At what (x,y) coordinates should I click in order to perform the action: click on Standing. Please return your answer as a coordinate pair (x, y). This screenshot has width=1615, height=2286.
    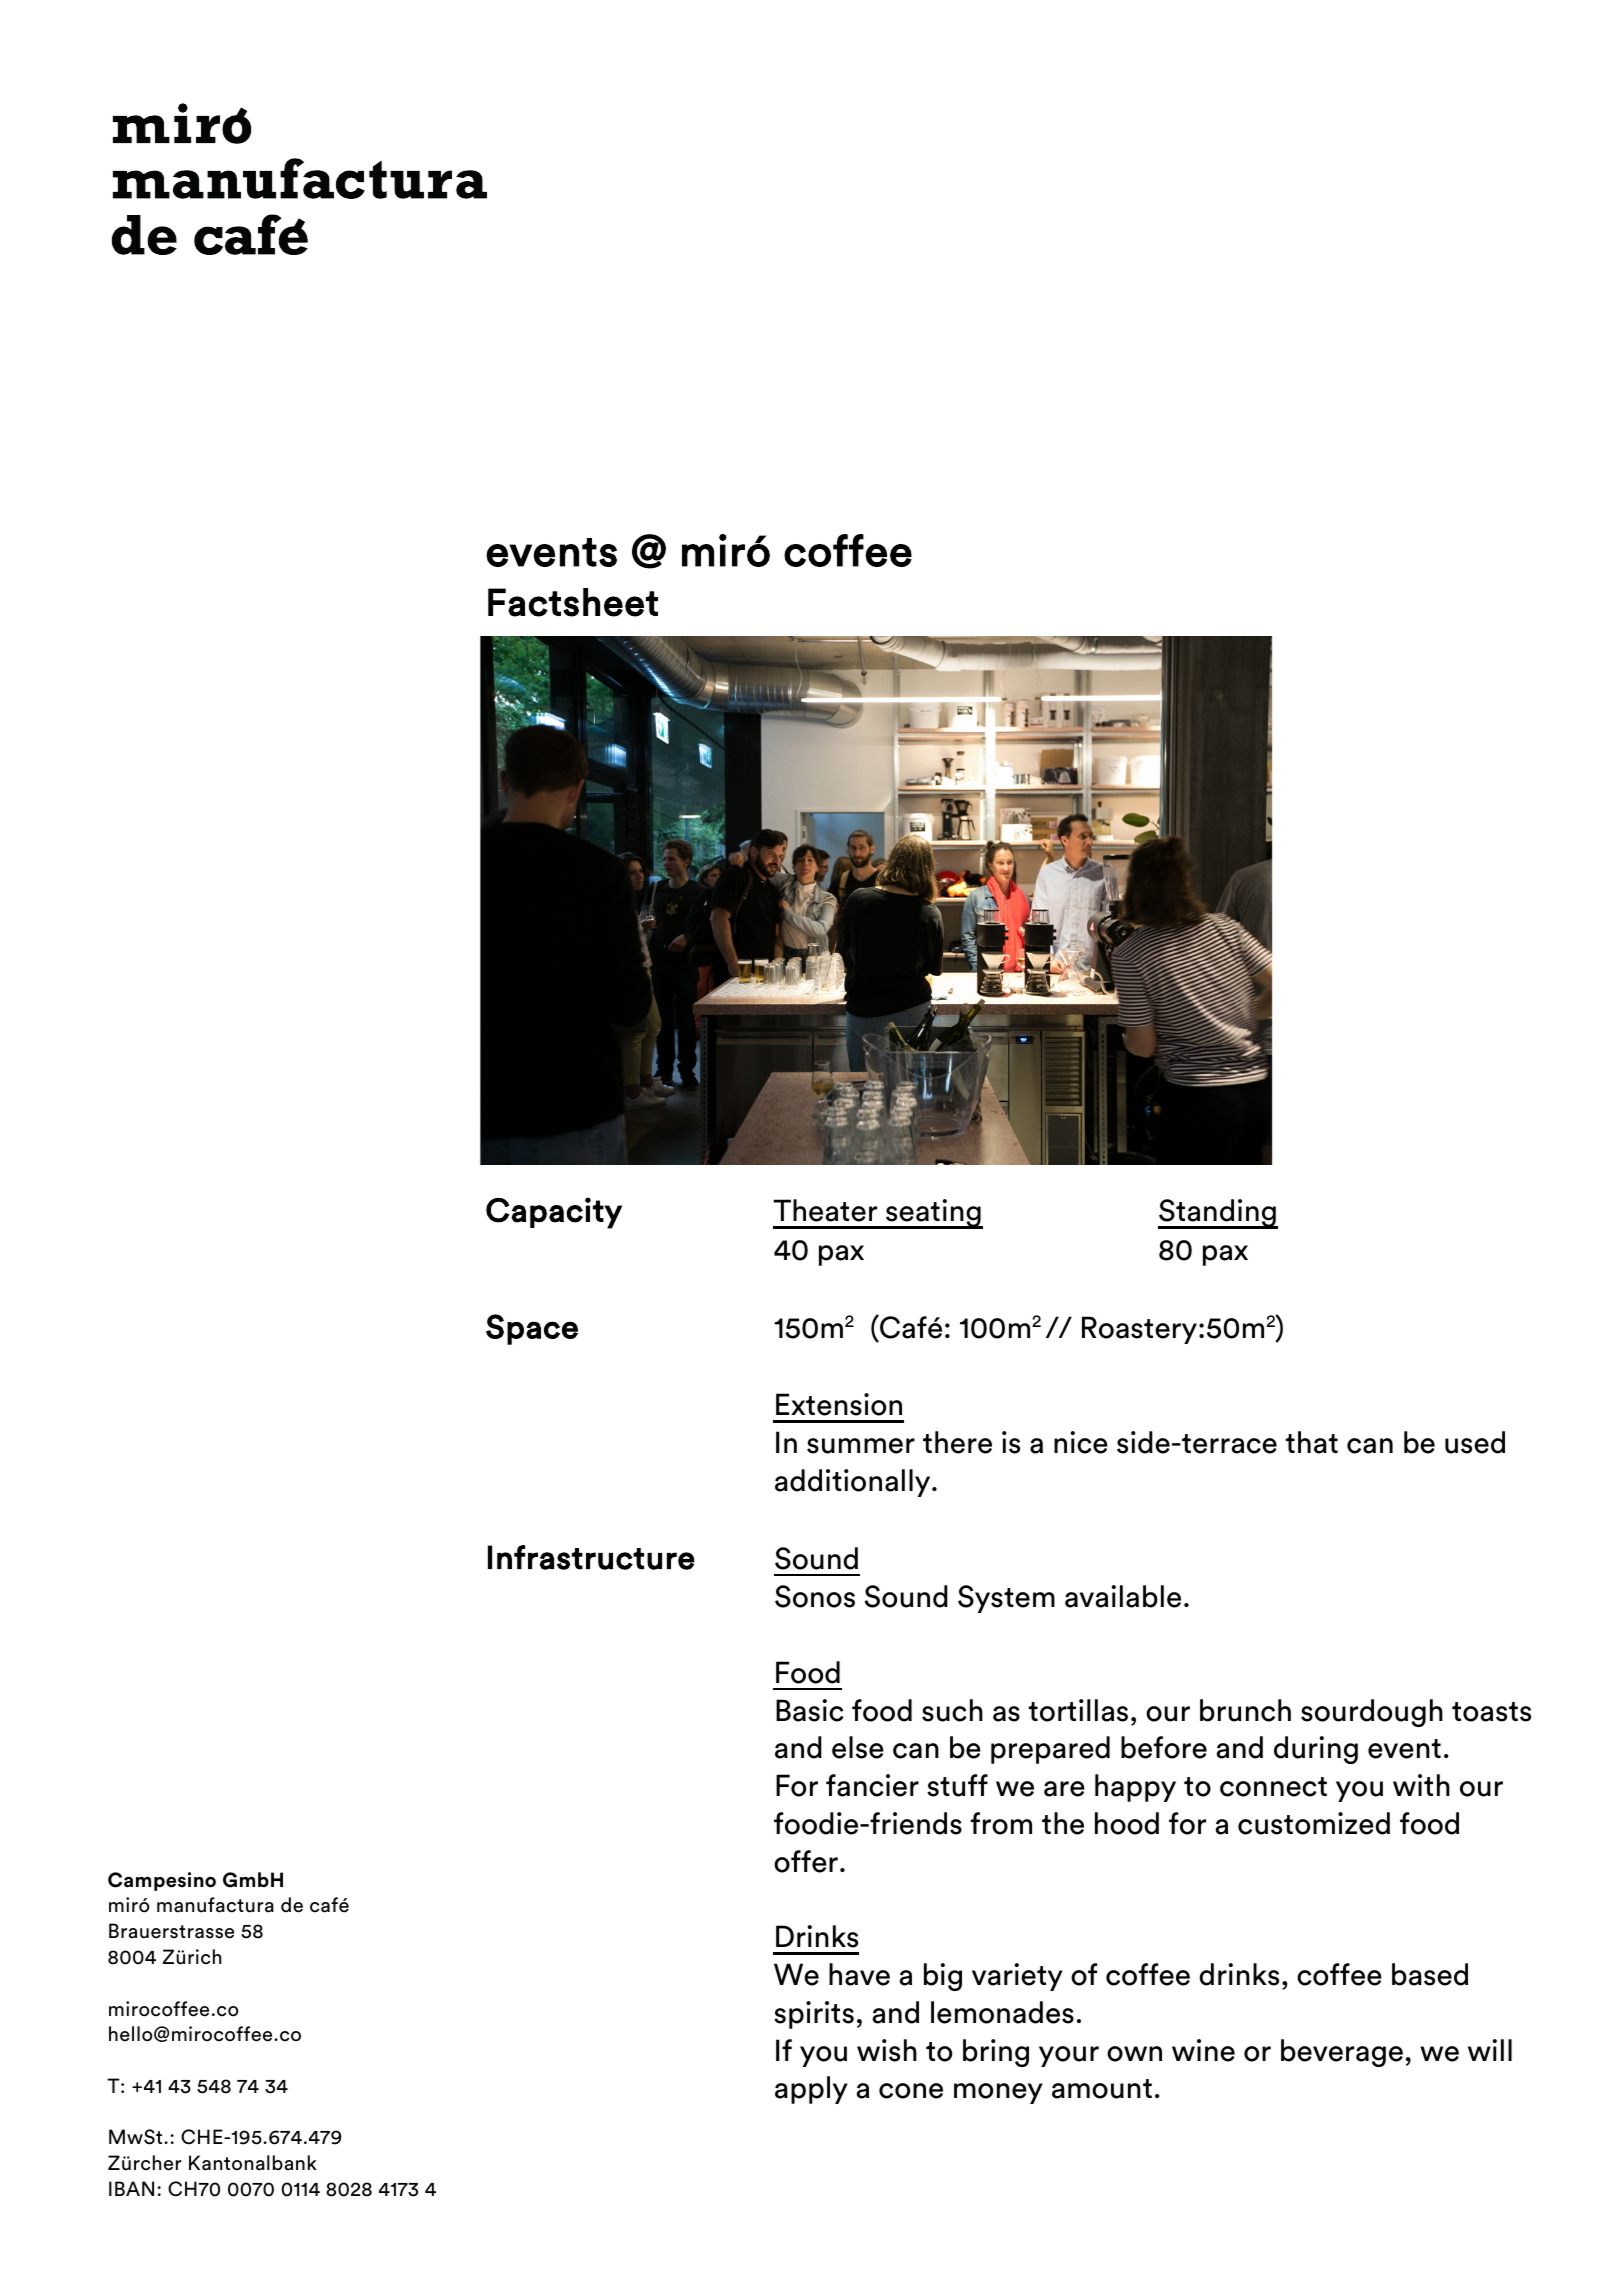
    Looking at the image, I should click on (1218, 1214).
